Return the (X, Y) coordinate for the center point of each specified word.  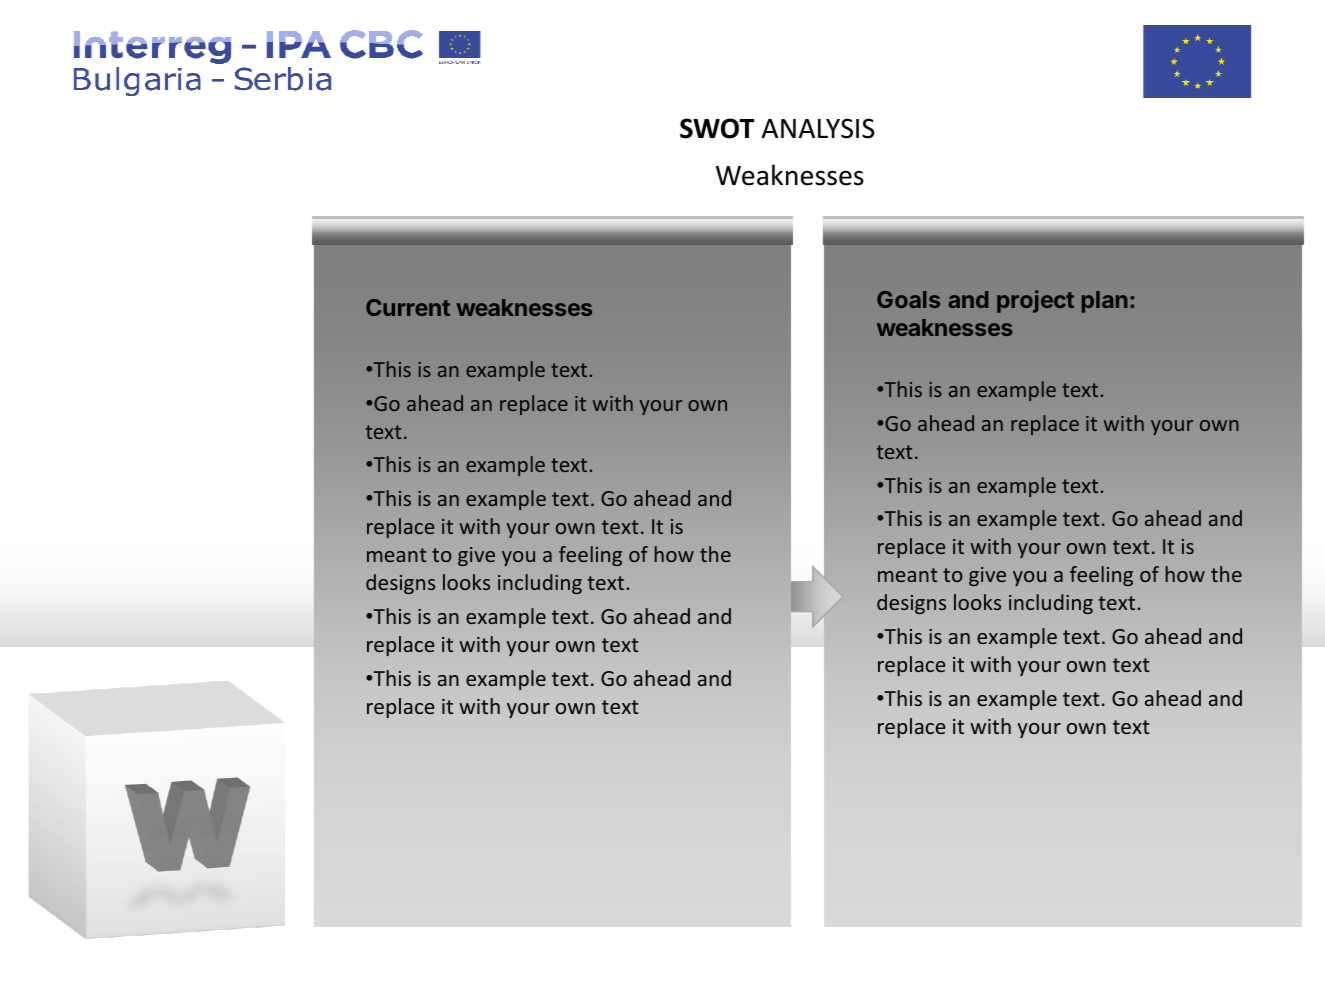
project (1035, 301)
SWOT (717, 128)
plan (1104, 302)
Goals (908, 299)
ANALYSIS (818, 128)
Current (408, 307)
